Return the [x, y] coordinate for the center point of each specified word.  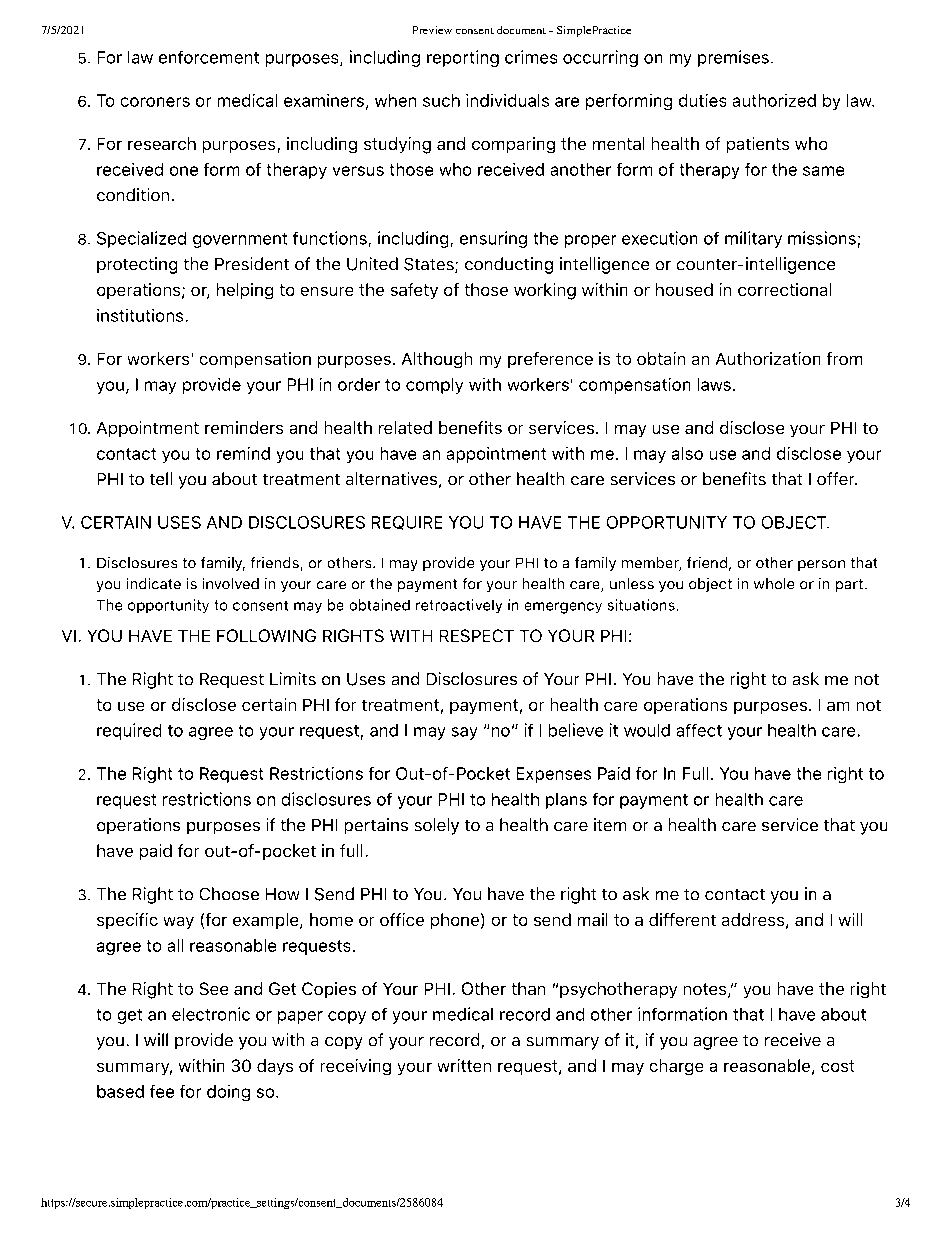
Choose [229, 893]
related [405, 427]
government [240, 240]
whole [774, 583]
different [682, 919]
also [687, 453]
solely [437, 826]
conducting [509, 265]
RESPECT [477, 635]
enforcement [209, 57]
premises [733, 58]
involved [231, 583]
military [753, 239]
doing [228, 1093]
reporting [463, 58]
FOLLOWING [266, 635]
